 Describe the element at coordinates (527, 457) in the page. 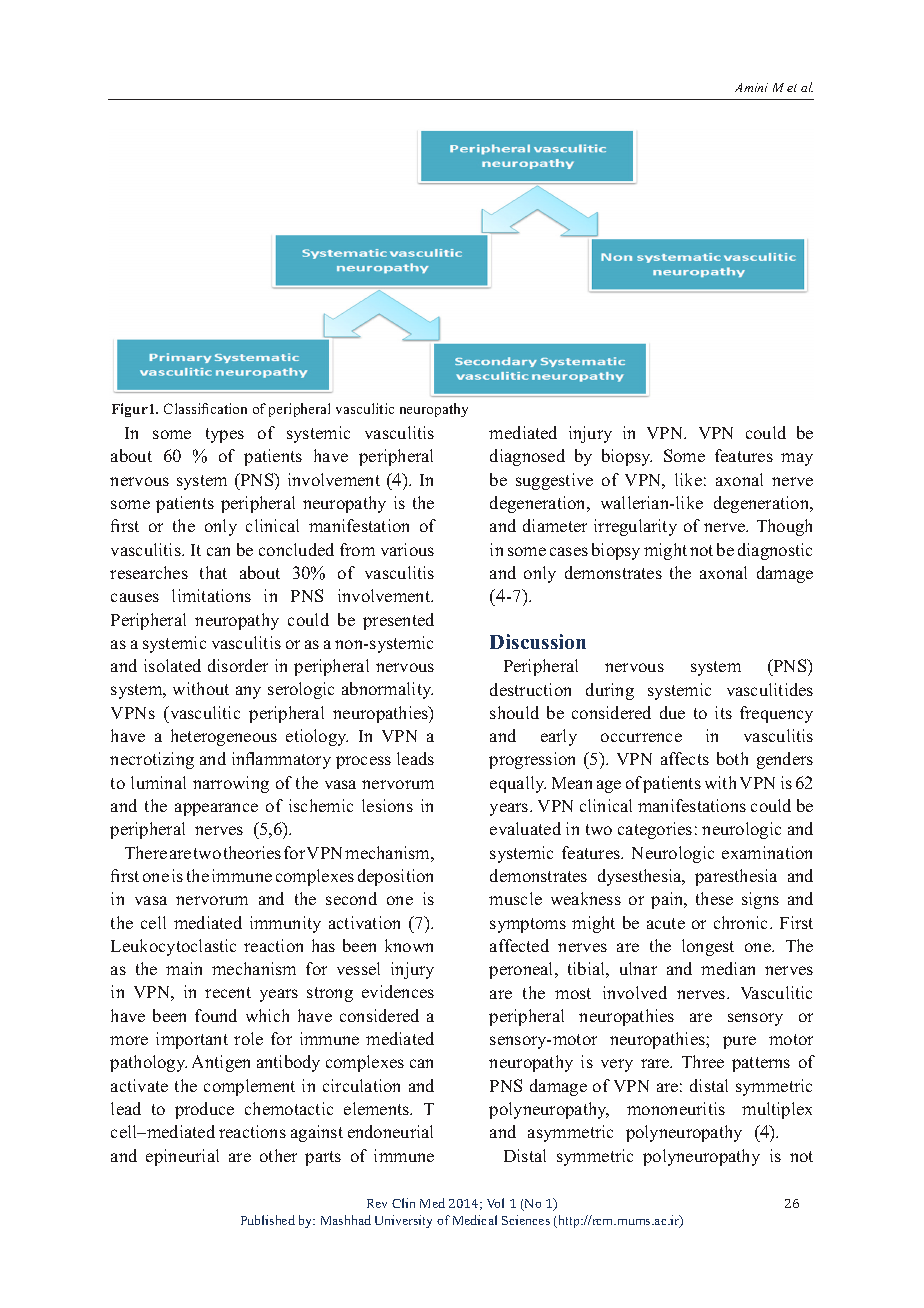

I see `diagnosed` at that location.
